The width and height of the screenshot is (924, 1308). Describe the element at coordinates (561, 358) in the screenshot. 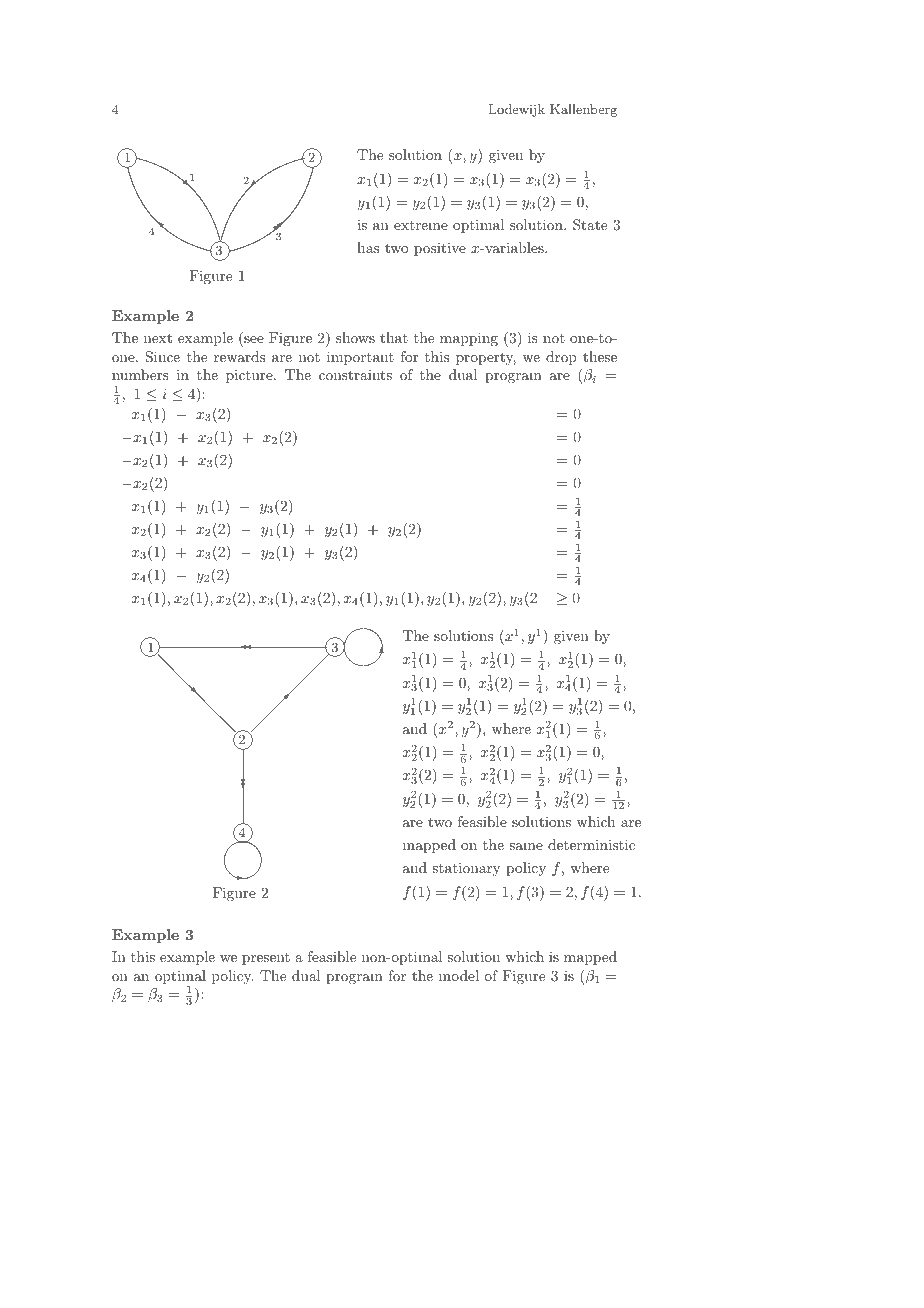

I see `drop` at that location.
